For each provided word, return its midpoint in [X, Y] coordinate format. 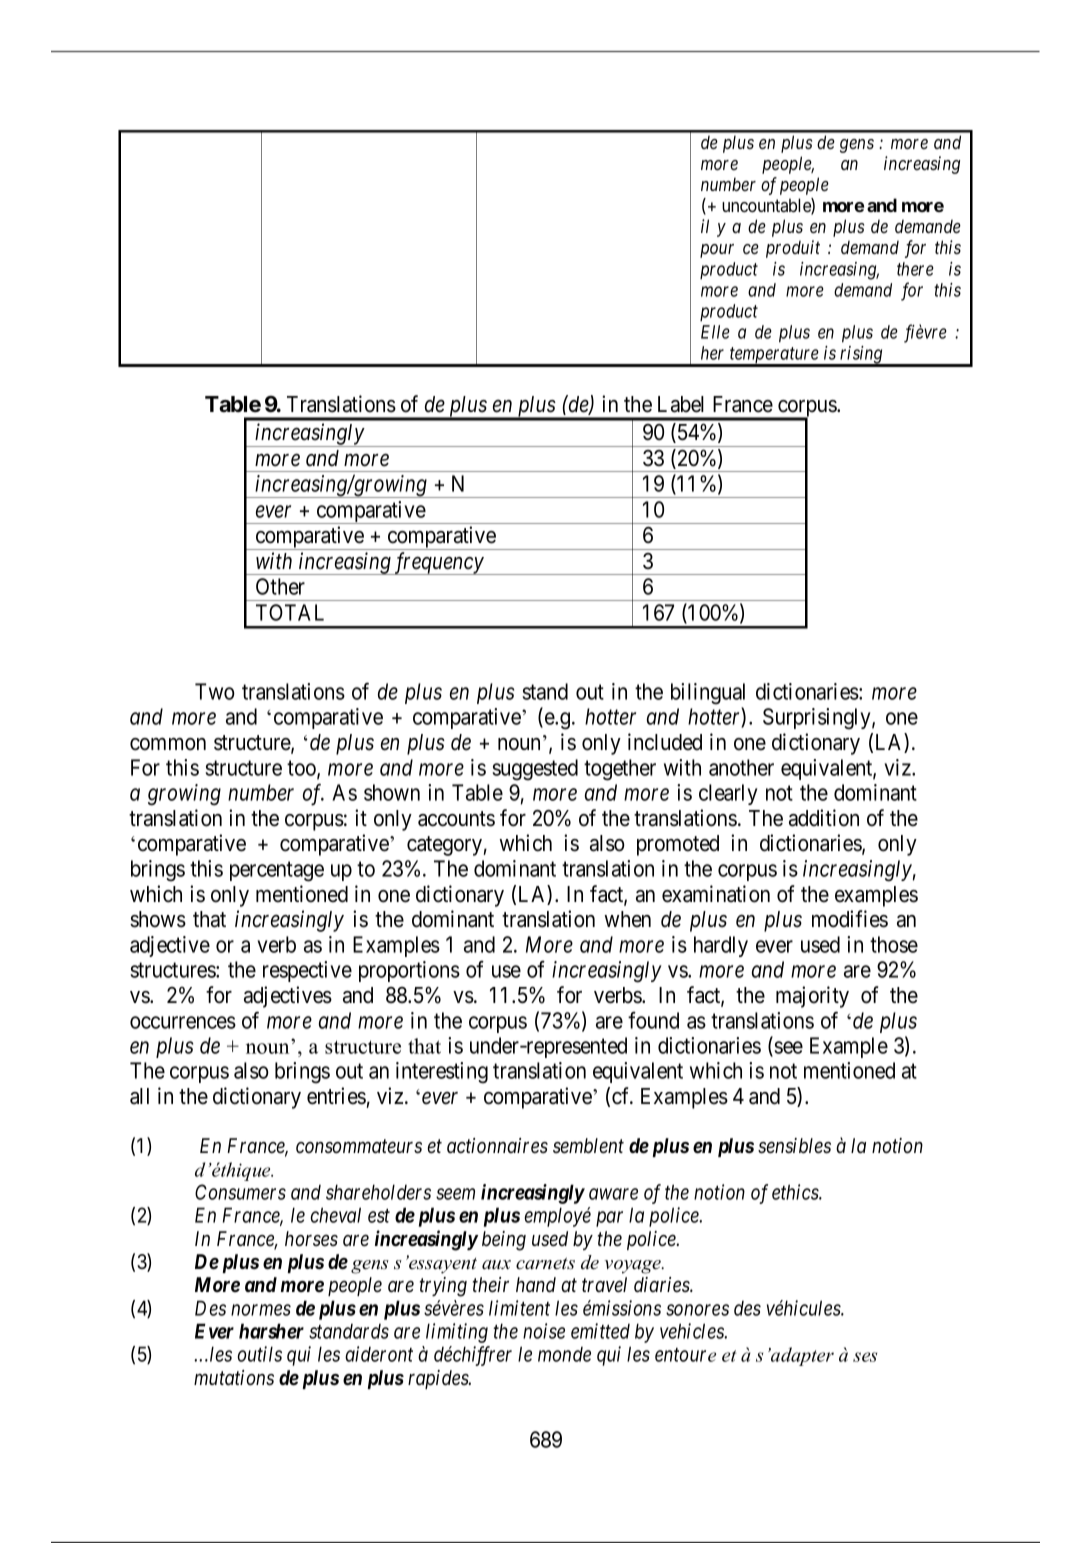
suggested [535, 770]
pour [717, 251]
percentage [277, 872]
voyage [634, 1267]
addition [824, 818]
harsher [271, 1331]
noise [544, 1331]
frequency [439, 563]
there [915, 269]
